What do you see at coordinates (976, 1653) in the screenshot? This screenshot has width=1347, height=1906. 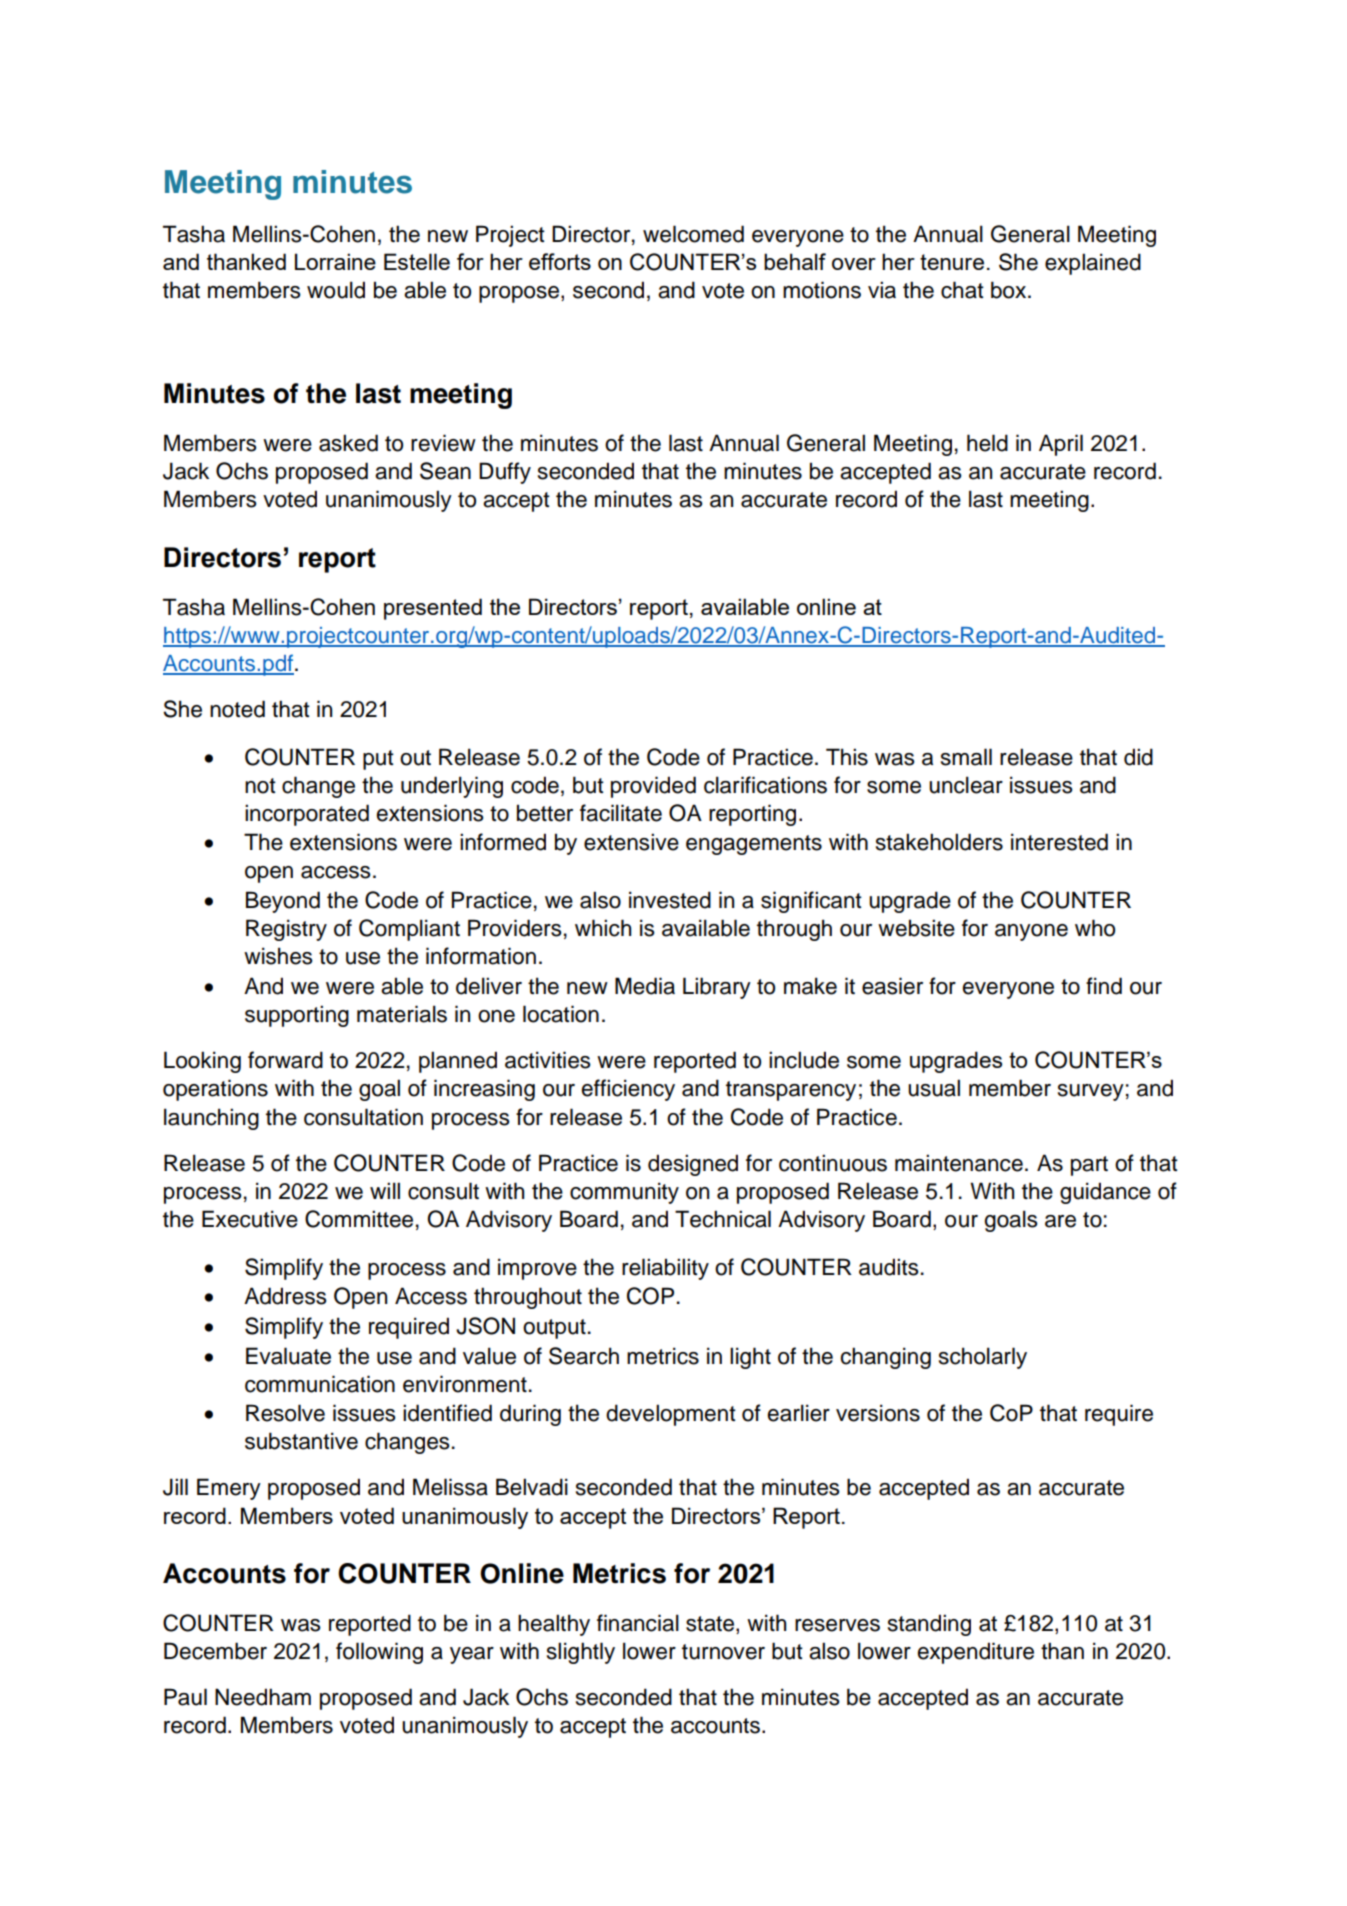 I see `expenditure` at bounding box center [976, 1653].
